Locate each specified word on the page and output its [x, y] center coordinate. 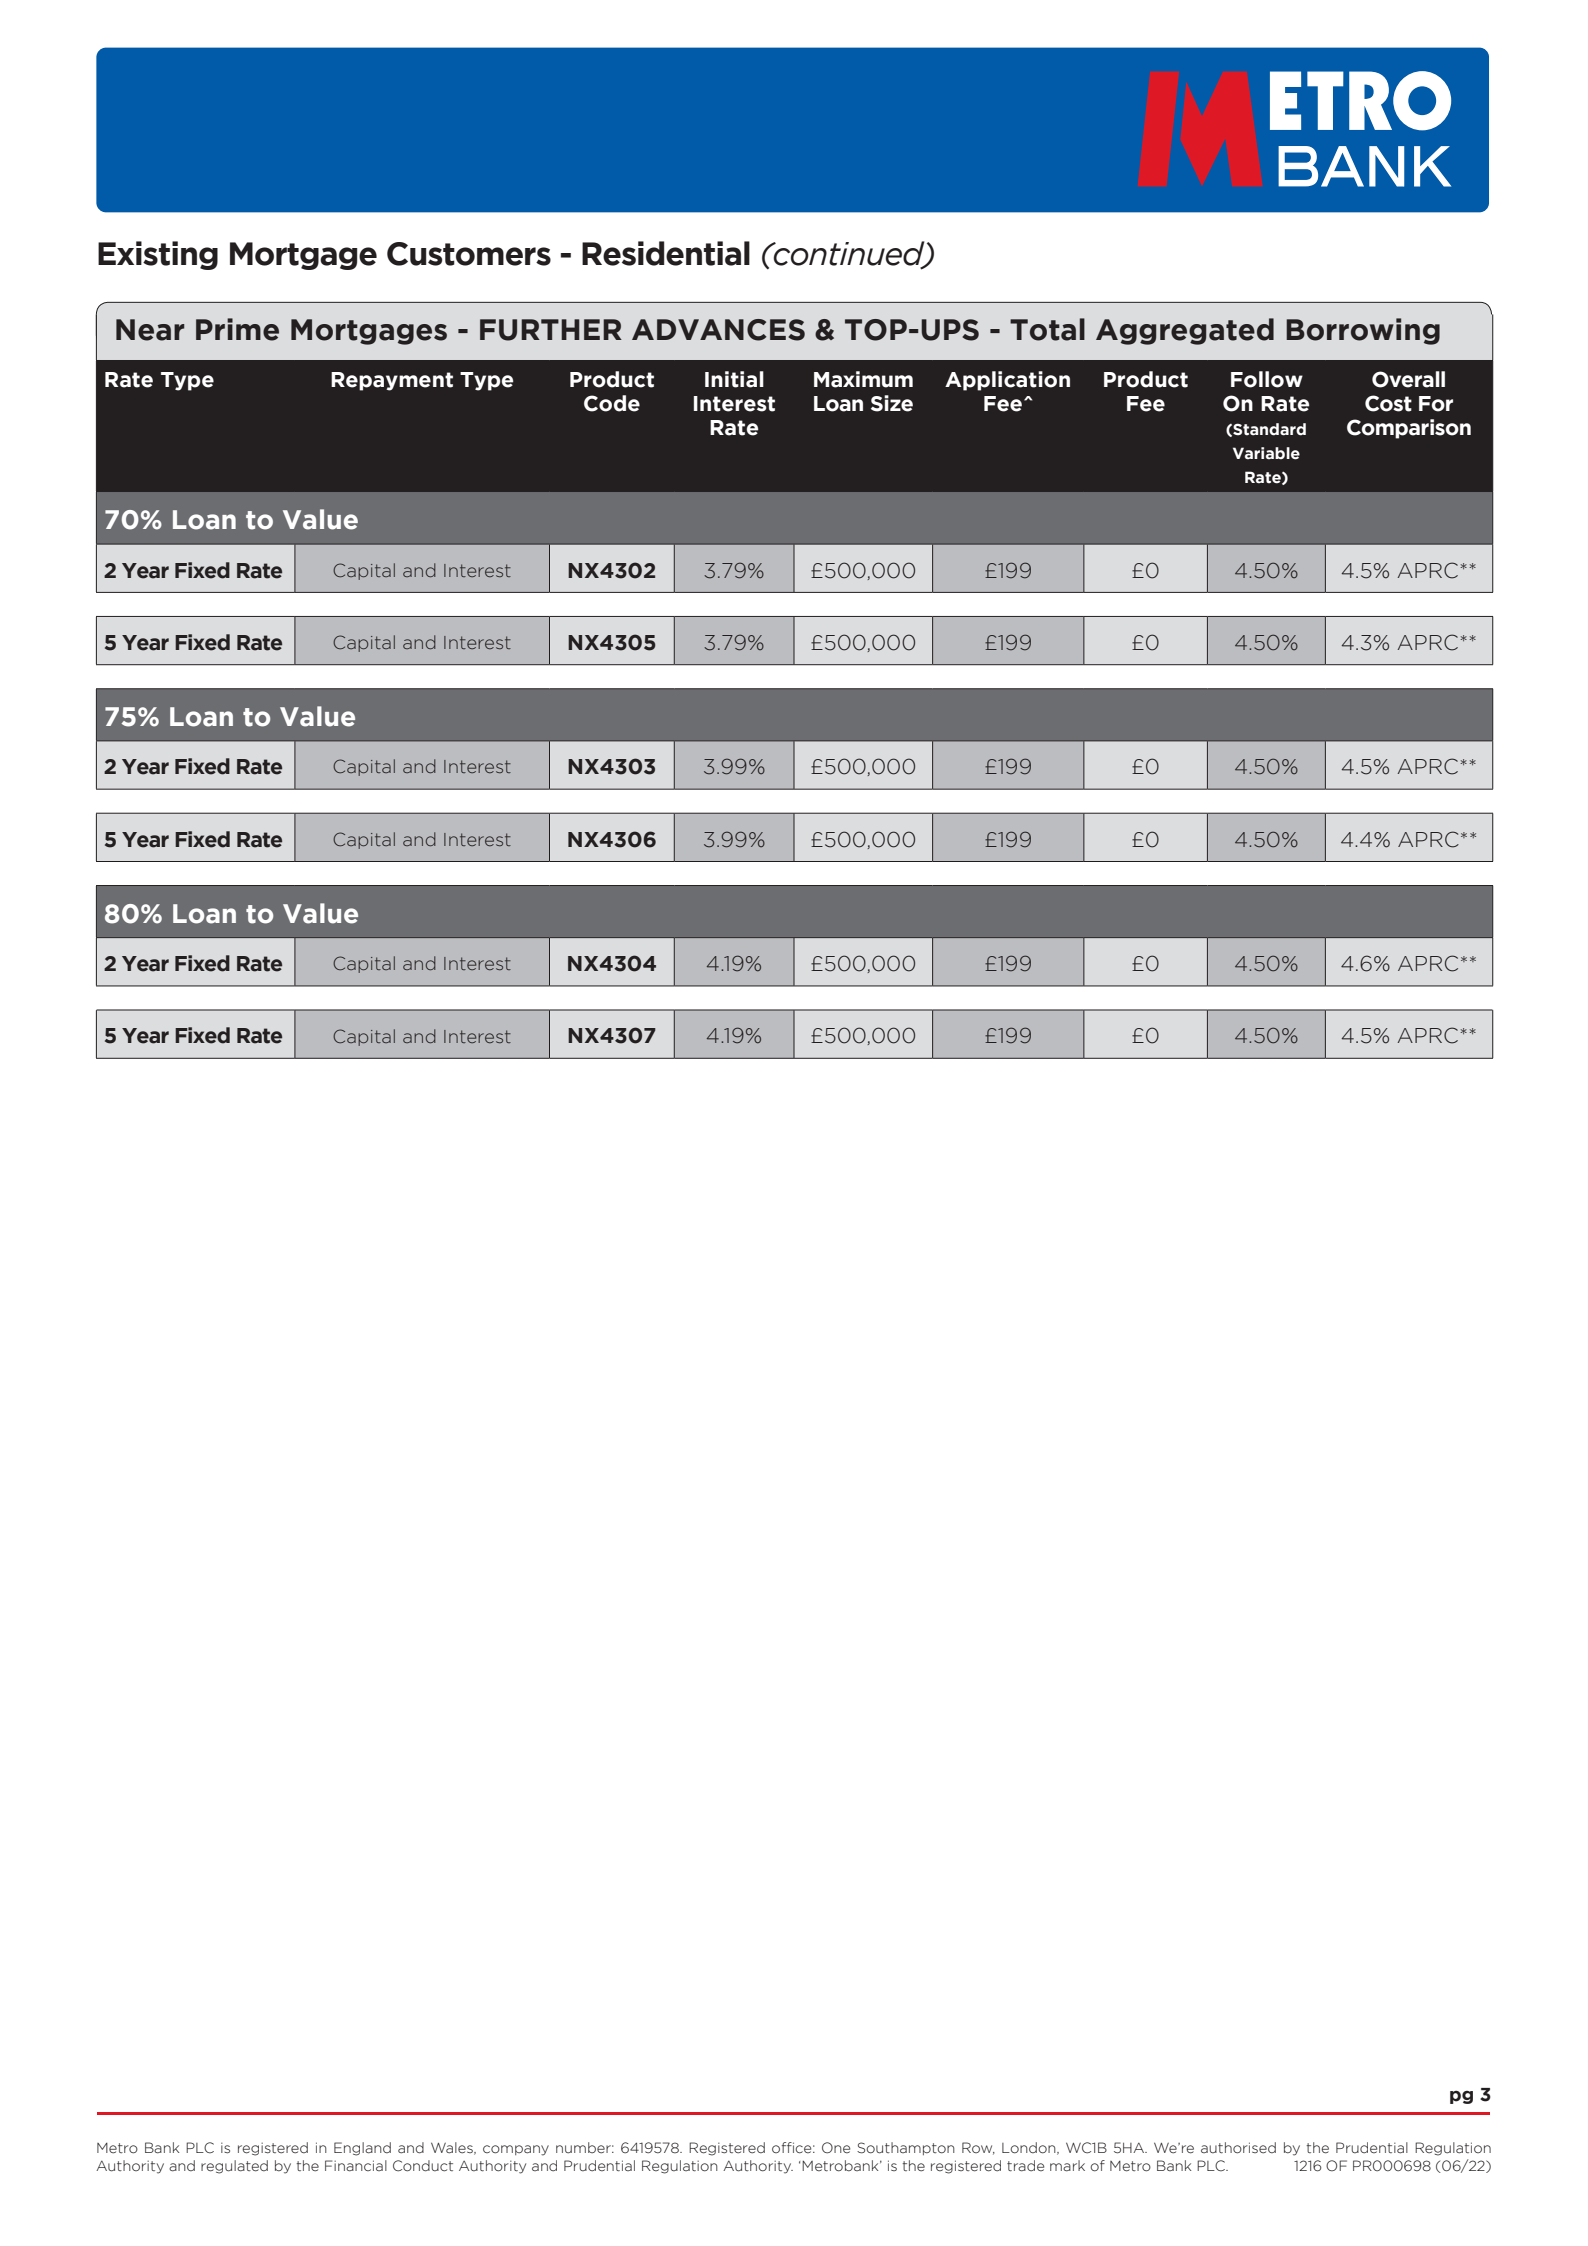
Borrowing [1363, 331]
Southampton [906, 2148]
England [362, 2149]
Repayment [392, 381]
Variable [1266, 453]
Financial [356, 2166]
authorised [1238, 2148]
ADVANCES [718, 330]
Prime [237, 329]
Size [892, 403]
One [836, 2148]
